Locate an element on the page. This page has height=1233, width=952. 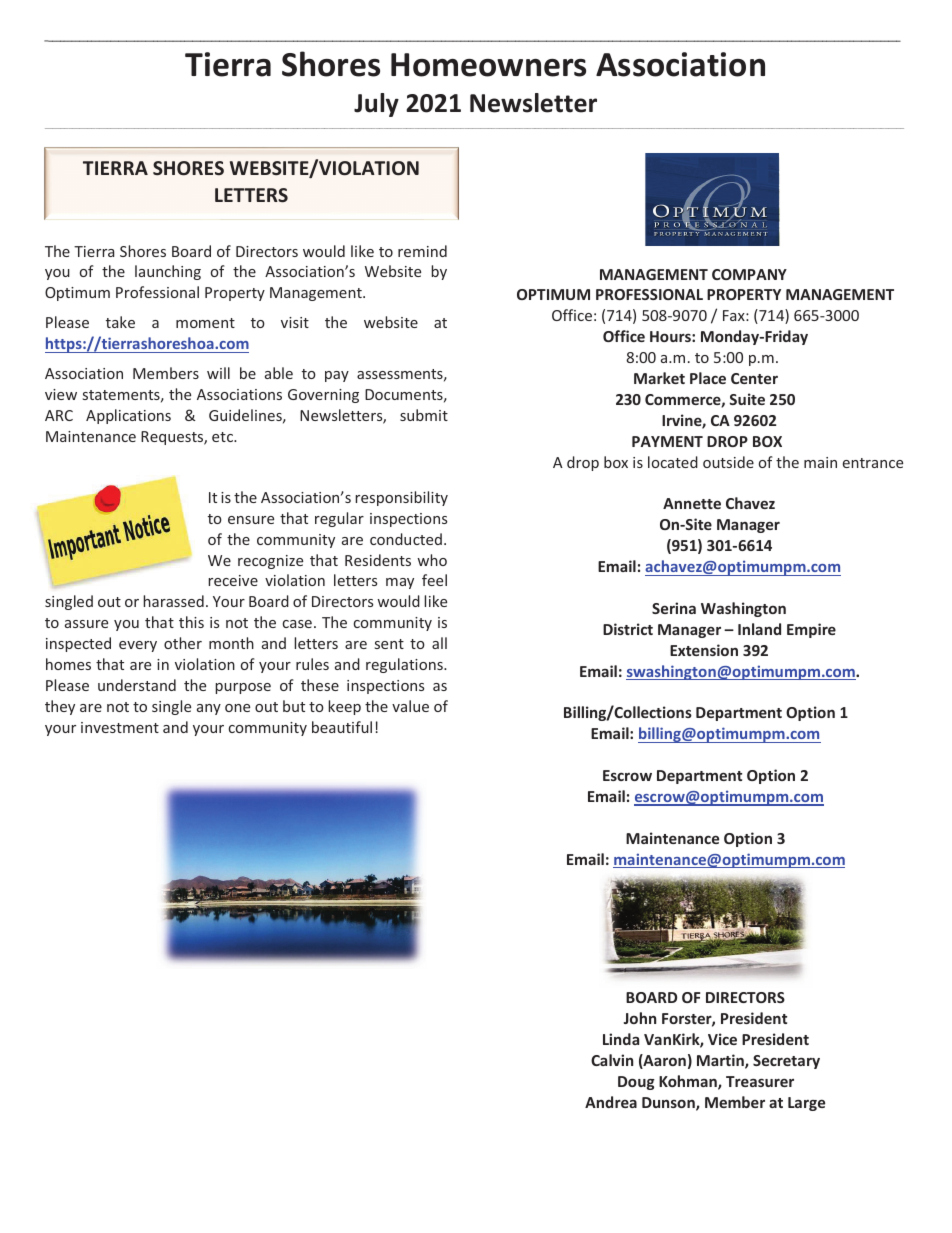
Homeowners is located at coordinates (488, 65).
